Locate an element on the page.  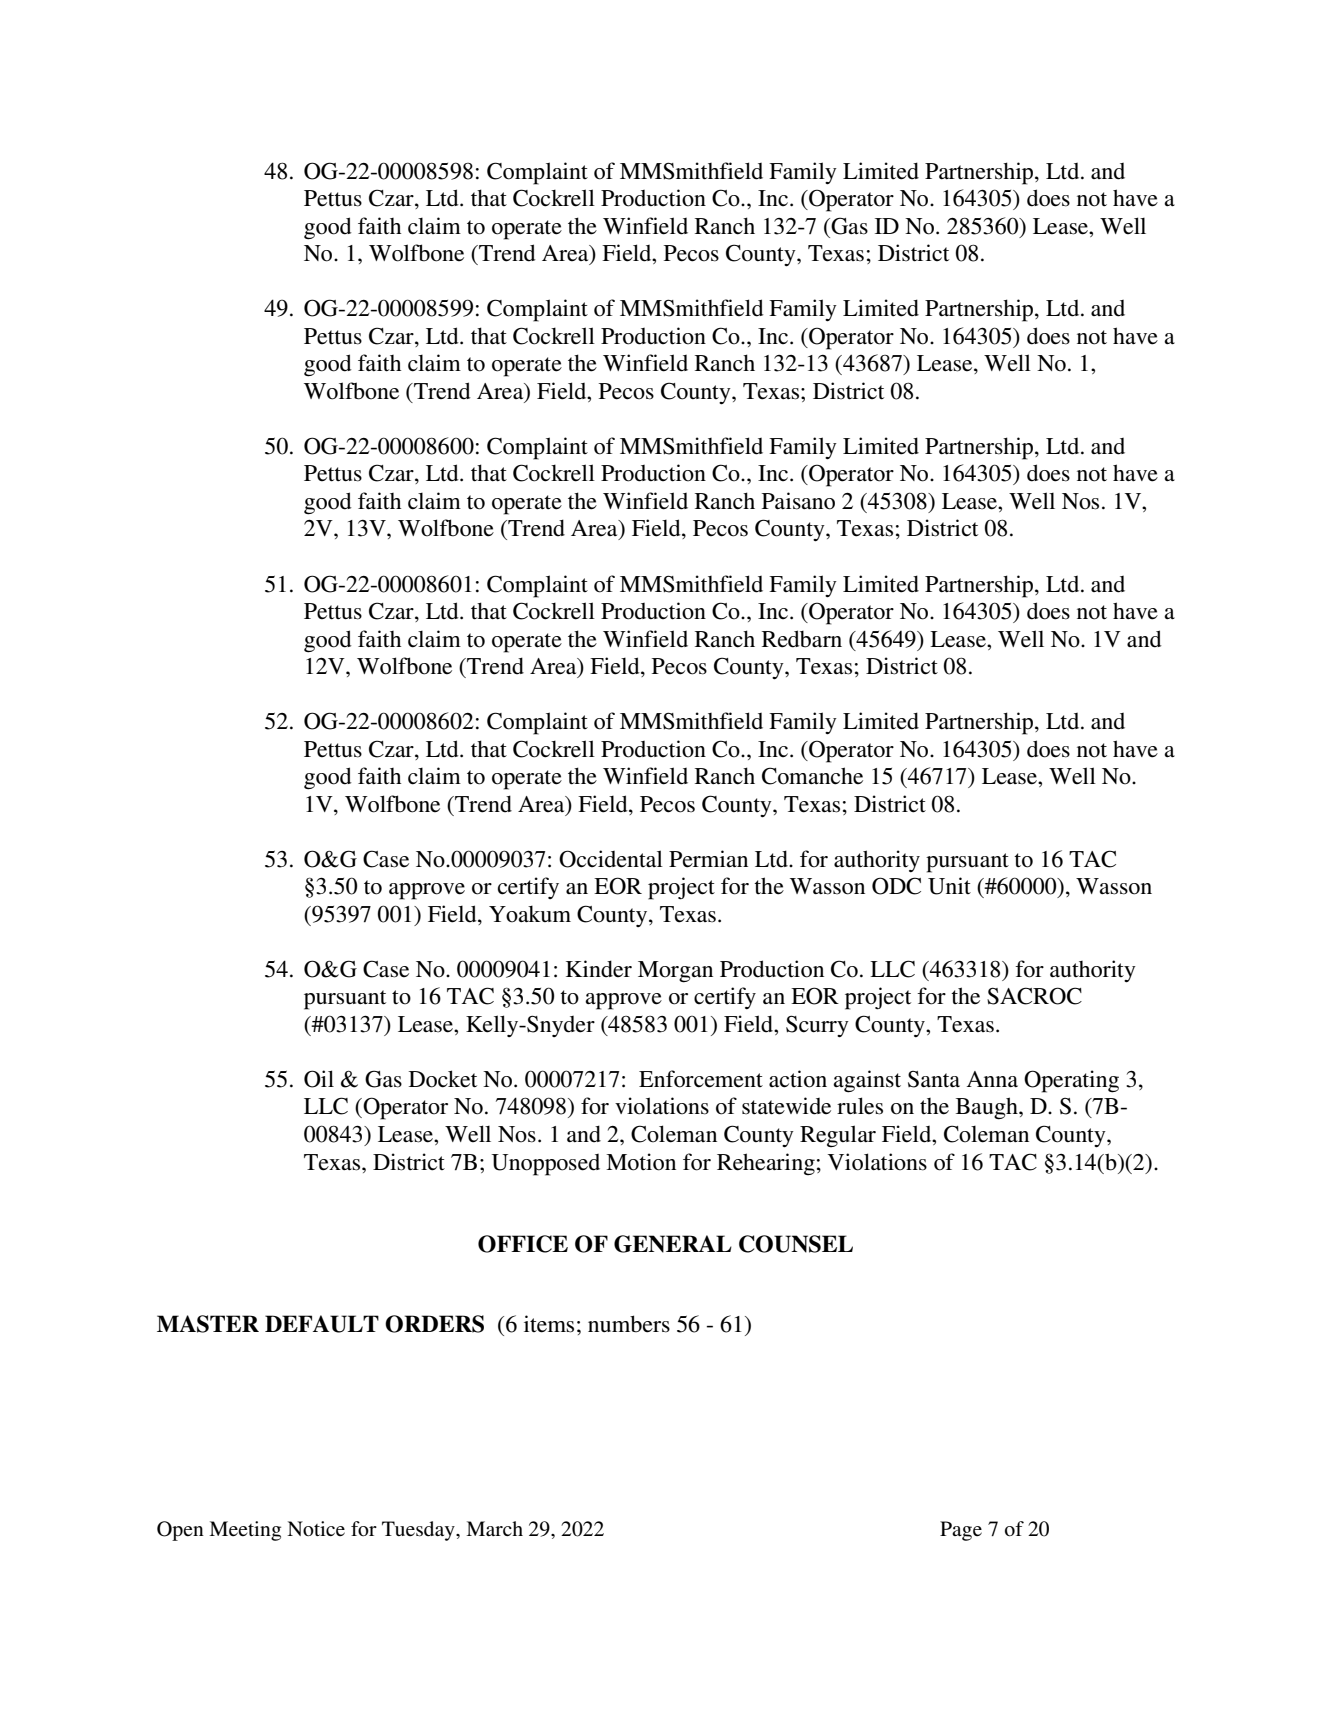
Notice is located at coordinates (316, 1528).
